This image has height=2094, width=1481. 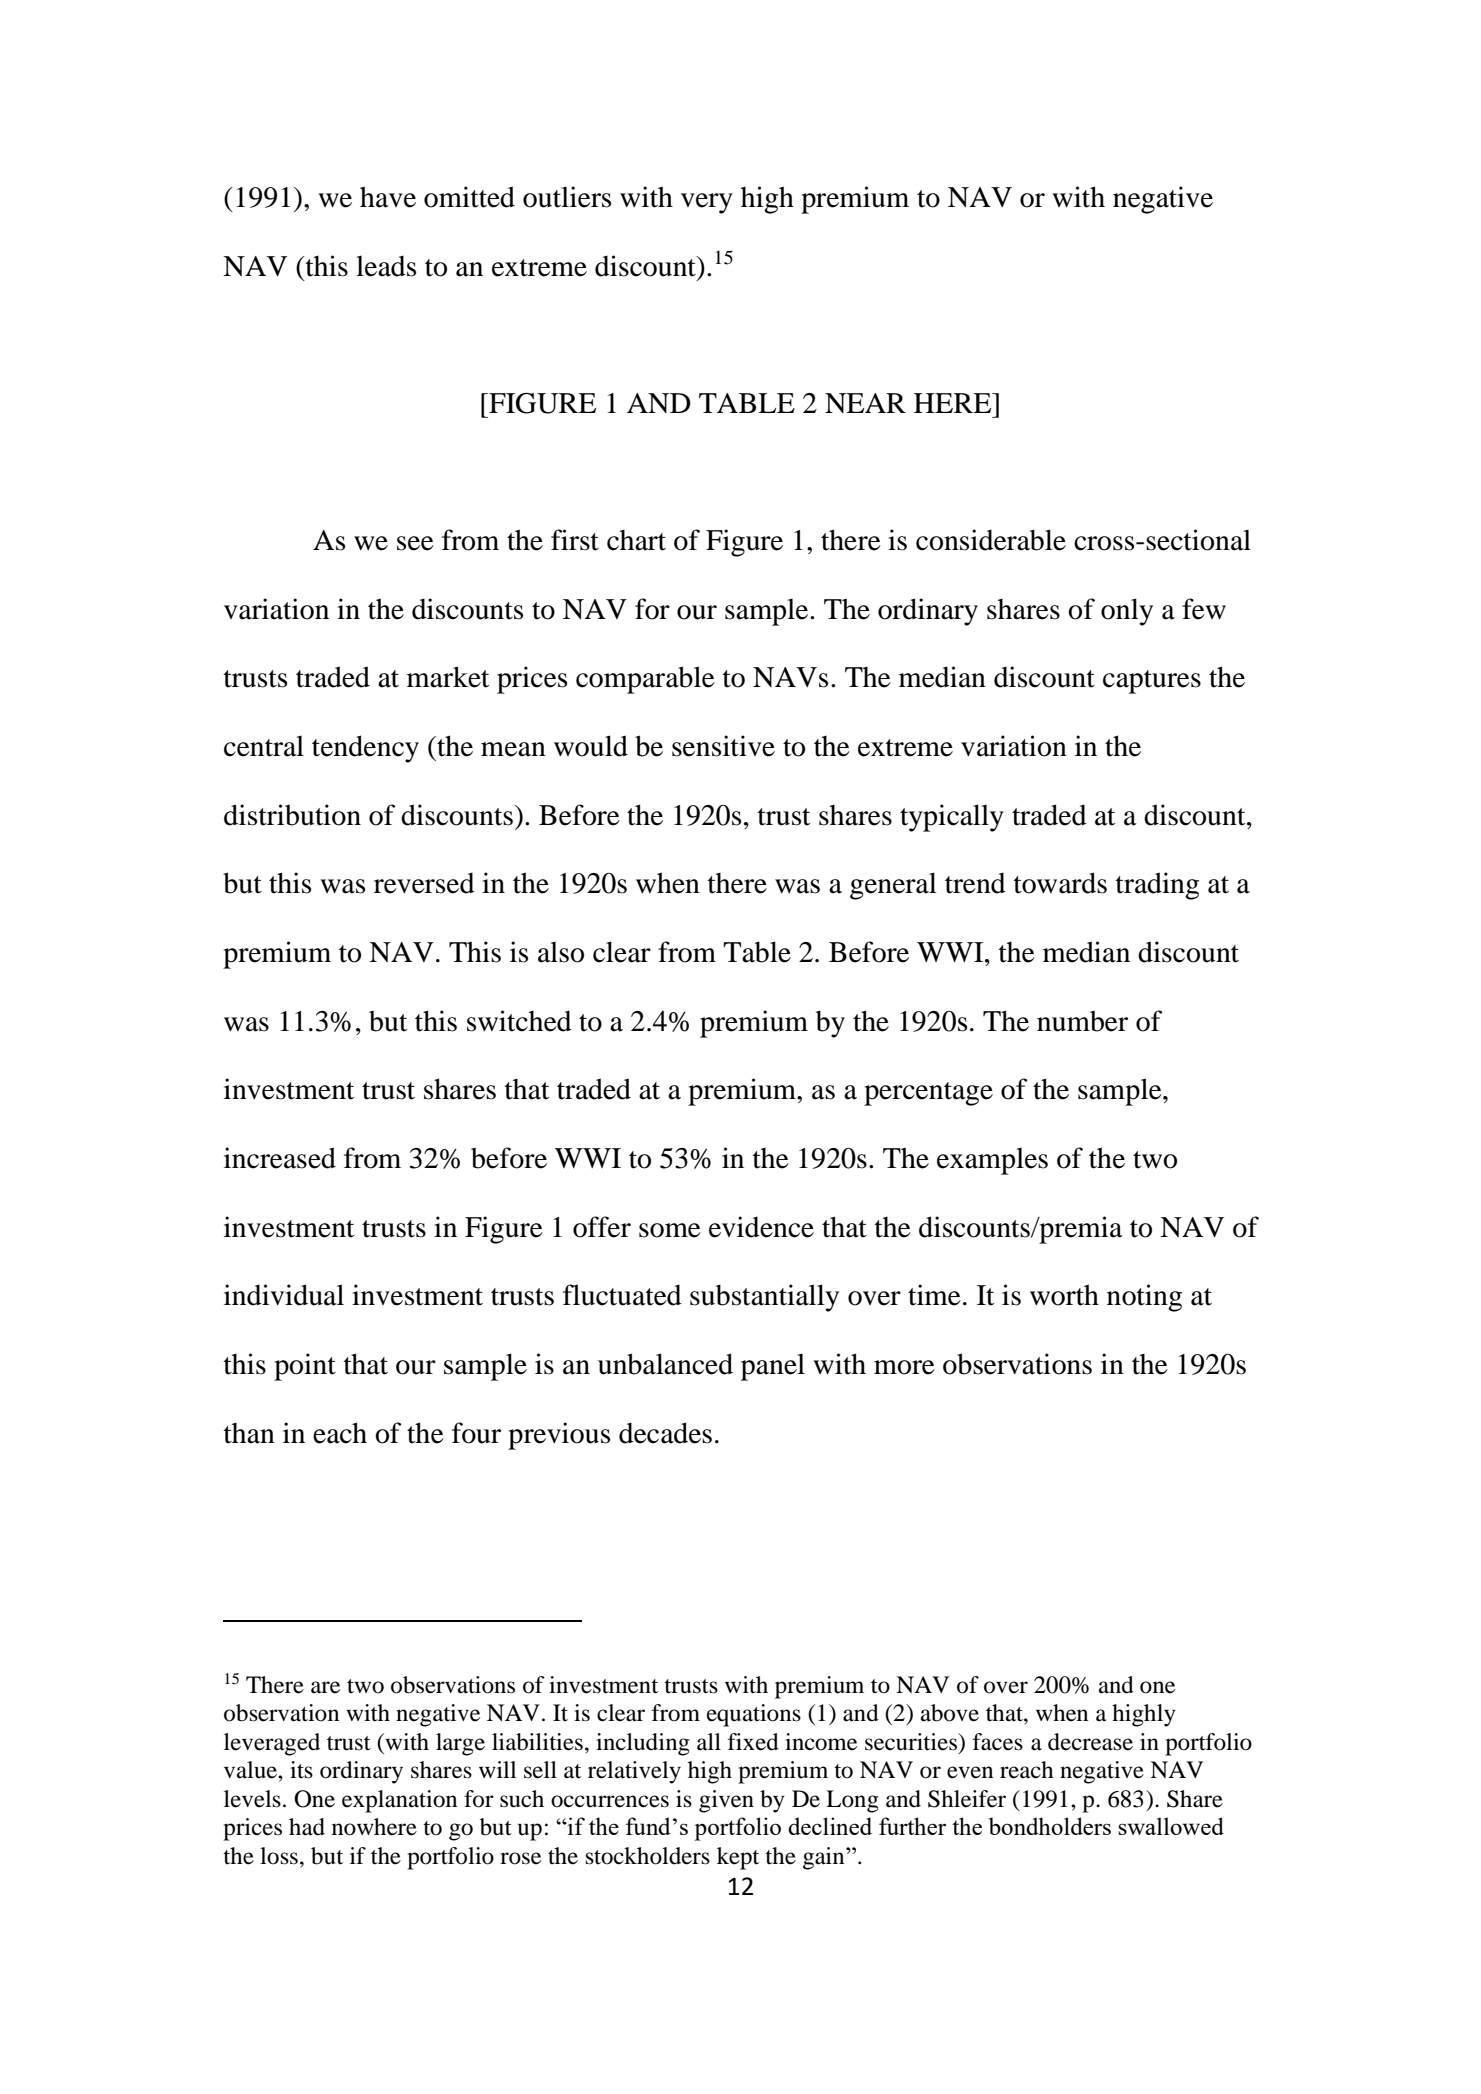 What do you see at coordinates (865, 403) in the image?
I see `NEAR` at bounding box center [865, 403].
